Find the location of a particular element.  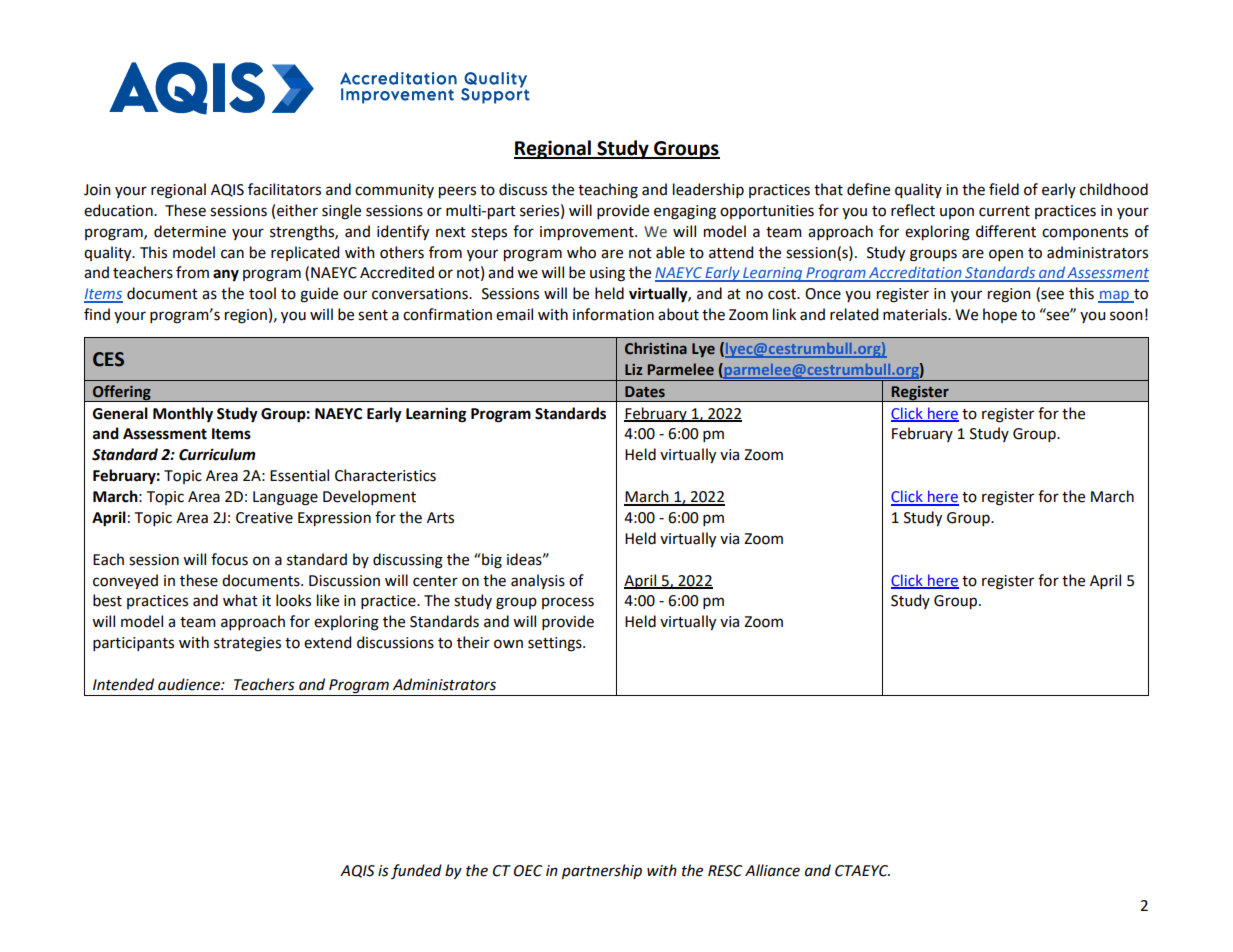

Intended is located at coordinates (123, 684).
